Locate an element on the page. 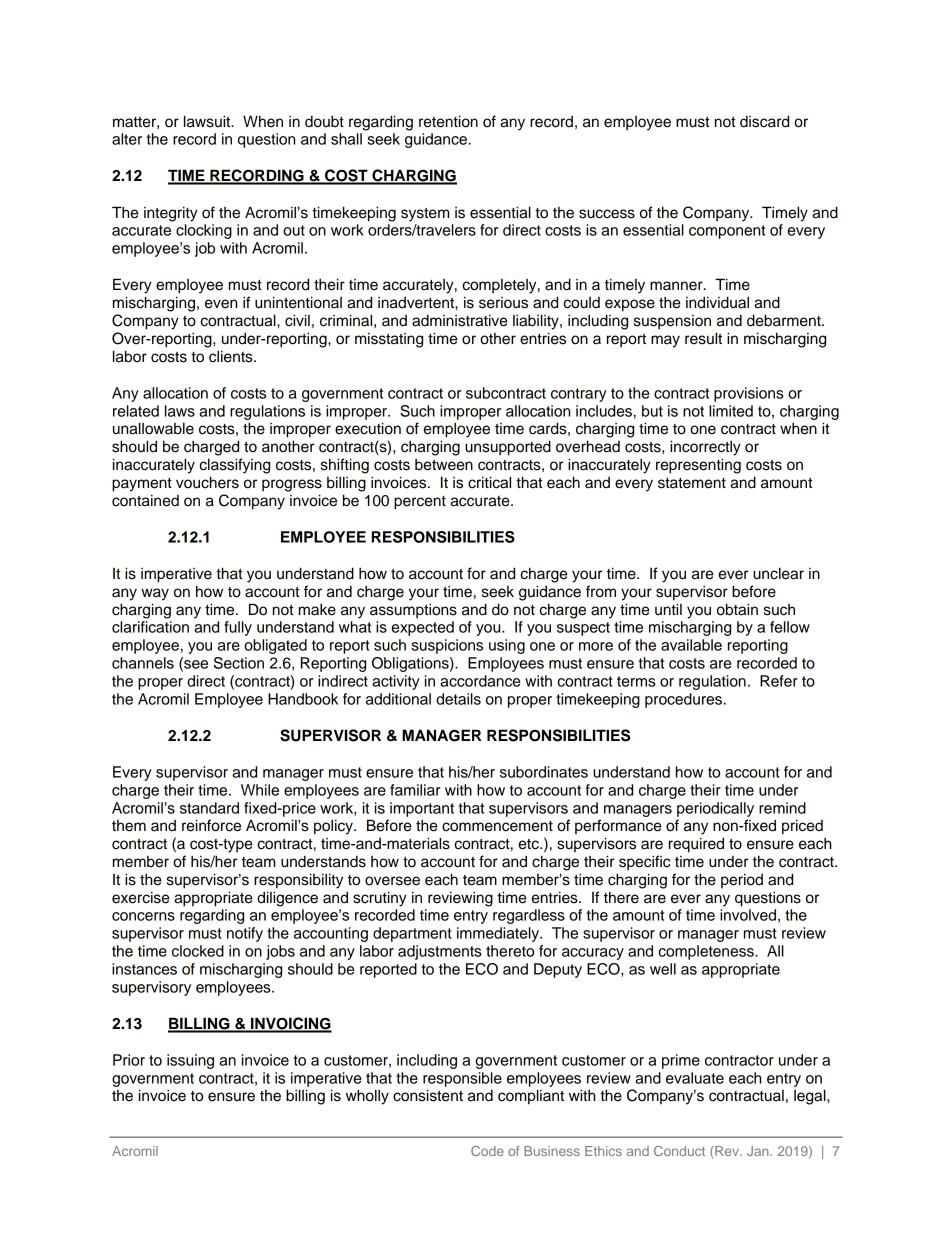 The width and height of the image is (952, 1233). statement is located at coordinates (692, 483).
